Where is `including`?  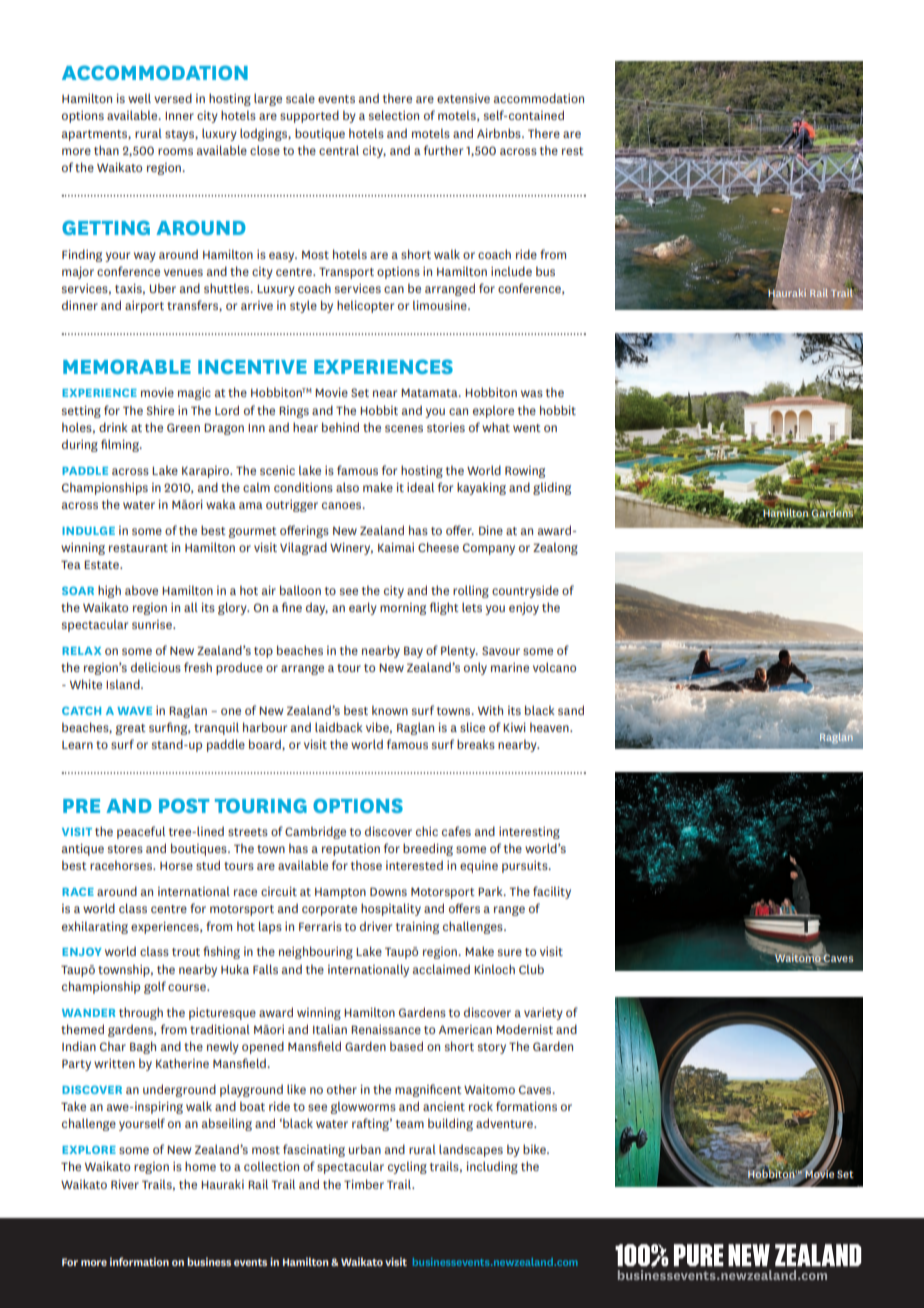 including is located at coordinates (492, 1167).
